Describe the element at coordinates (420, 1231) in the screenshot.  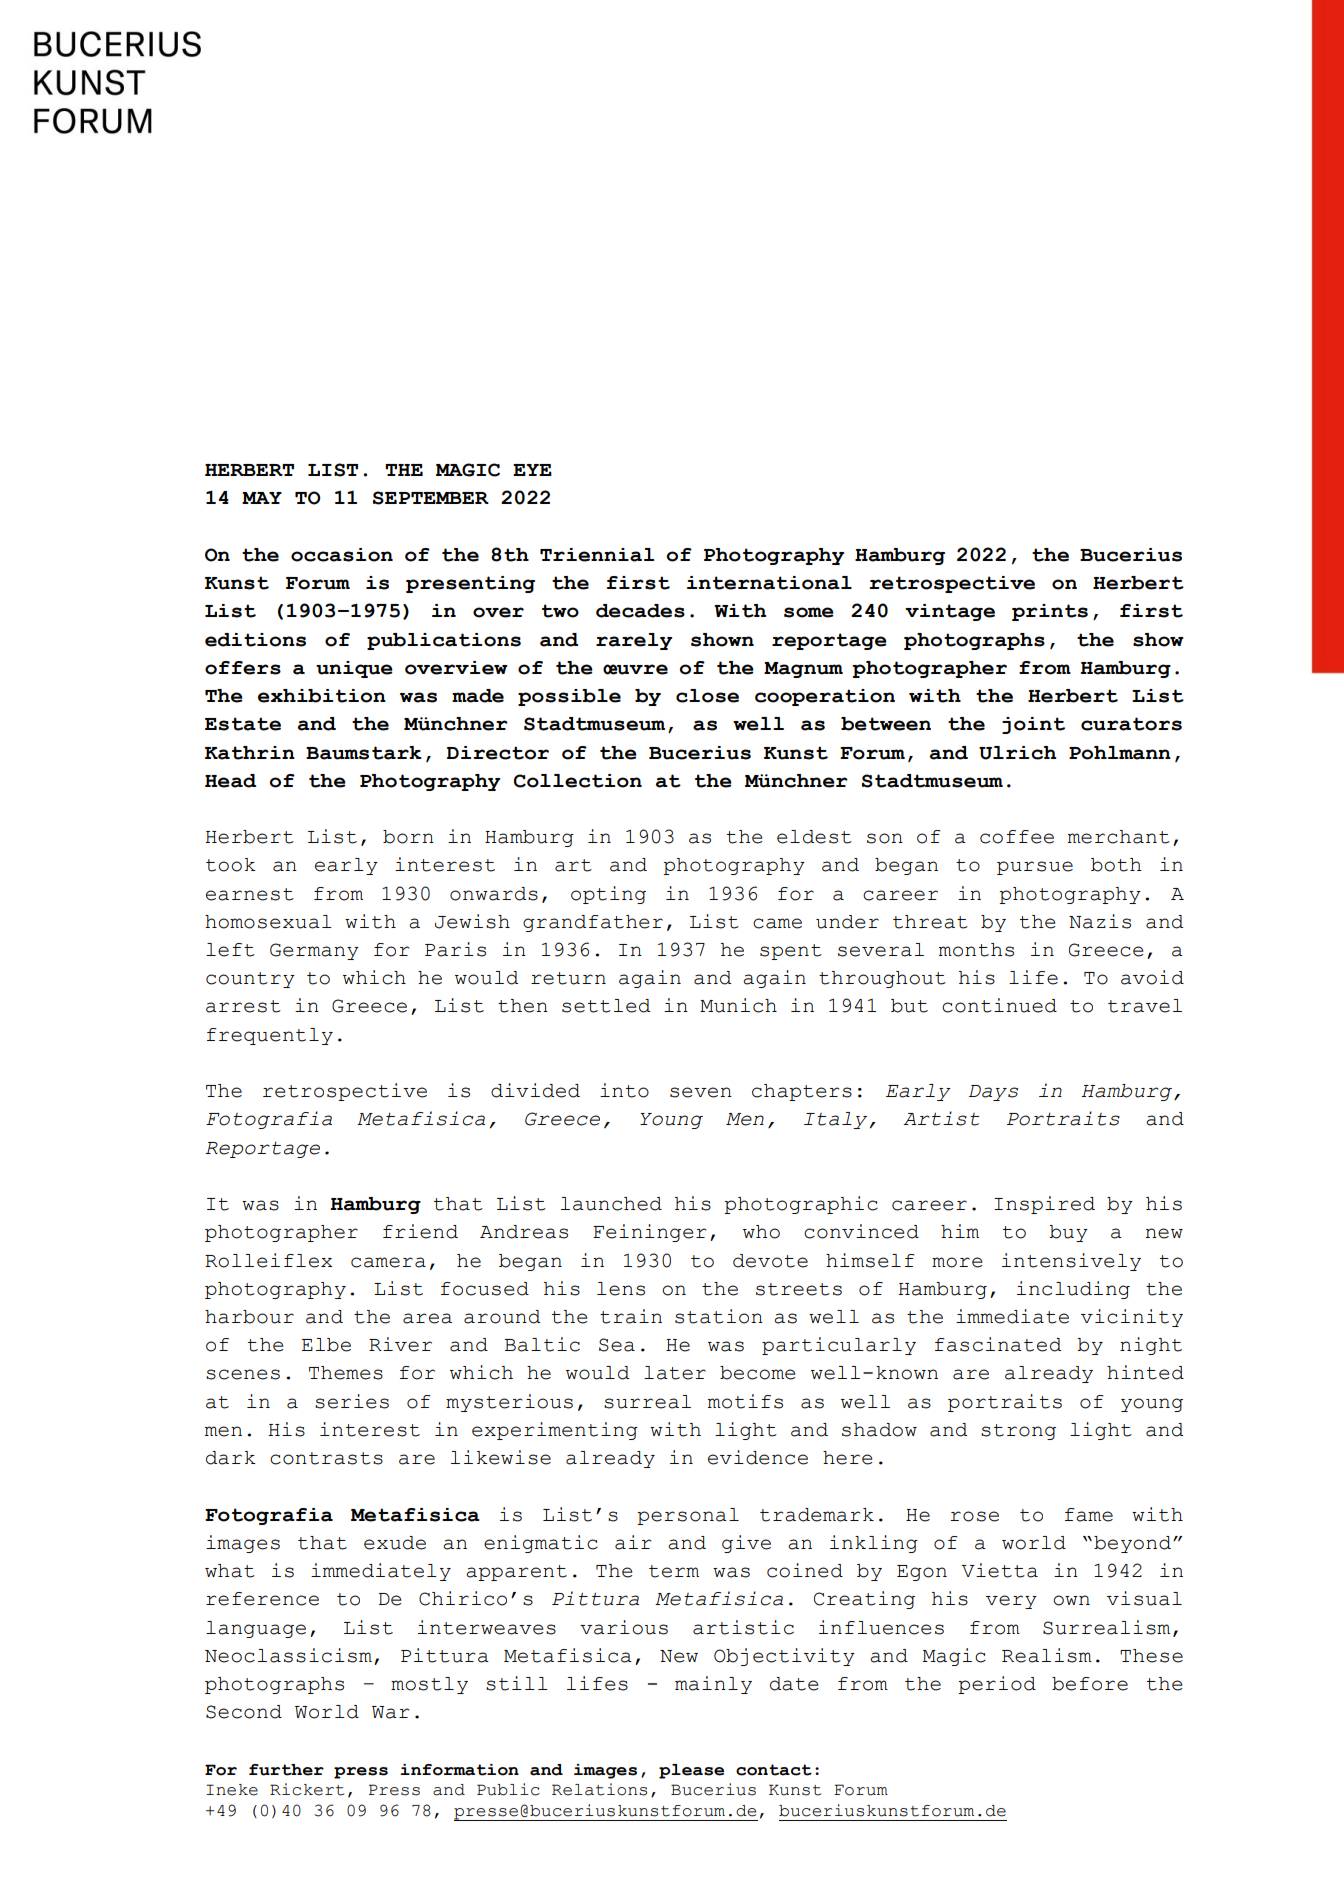
I see `friend` at that location.
